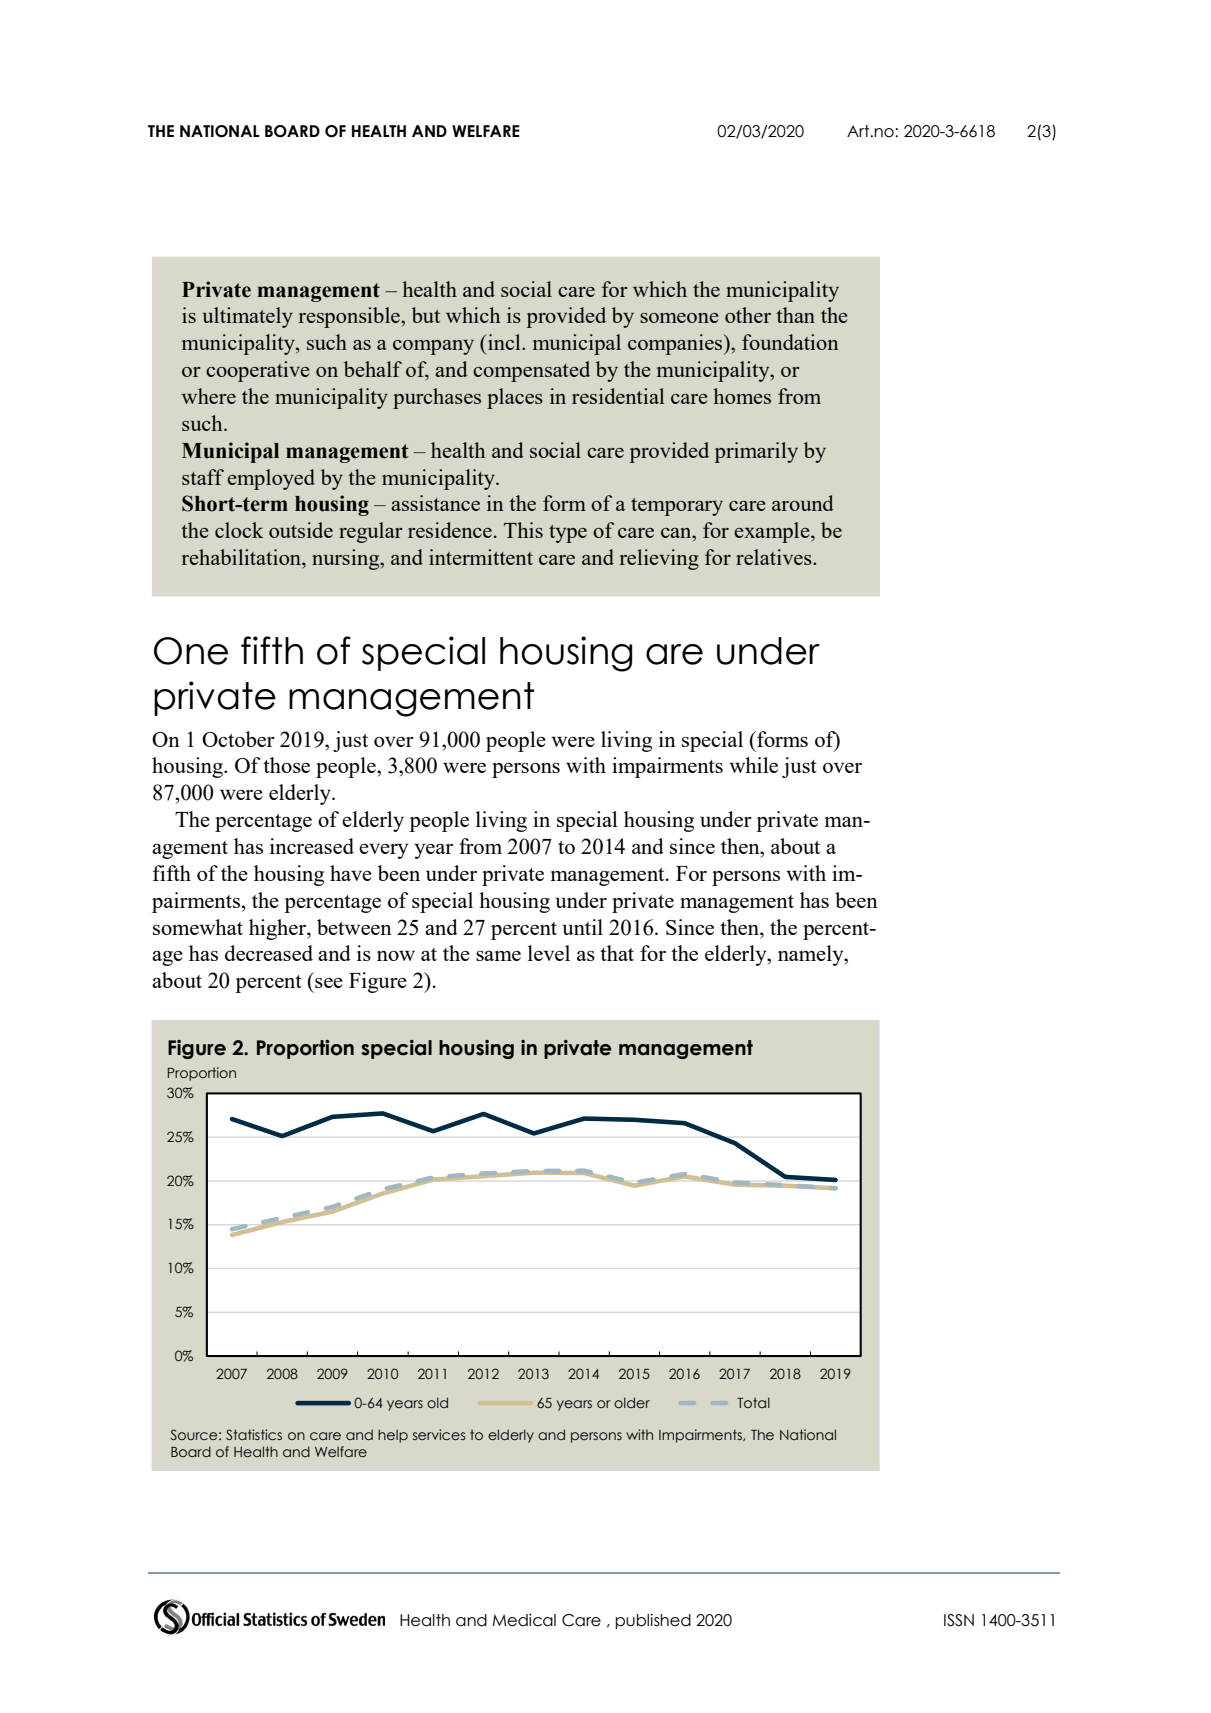  Describe the element at coordinates (549, 953) in the screenshot. I see `level` at that location.
